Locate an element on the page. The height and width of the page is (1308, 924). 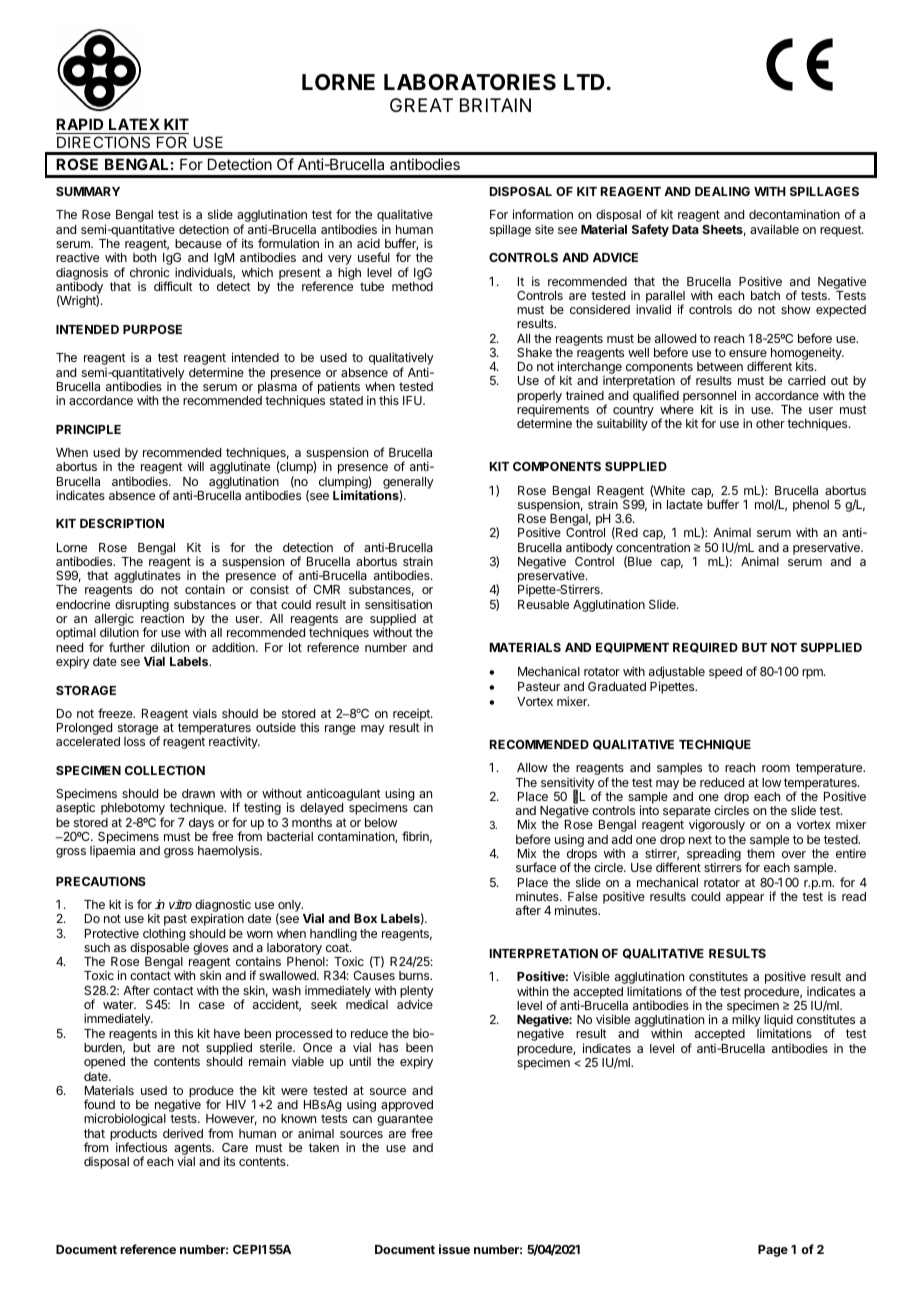
LATEX is located at coordinates (134, 124).
